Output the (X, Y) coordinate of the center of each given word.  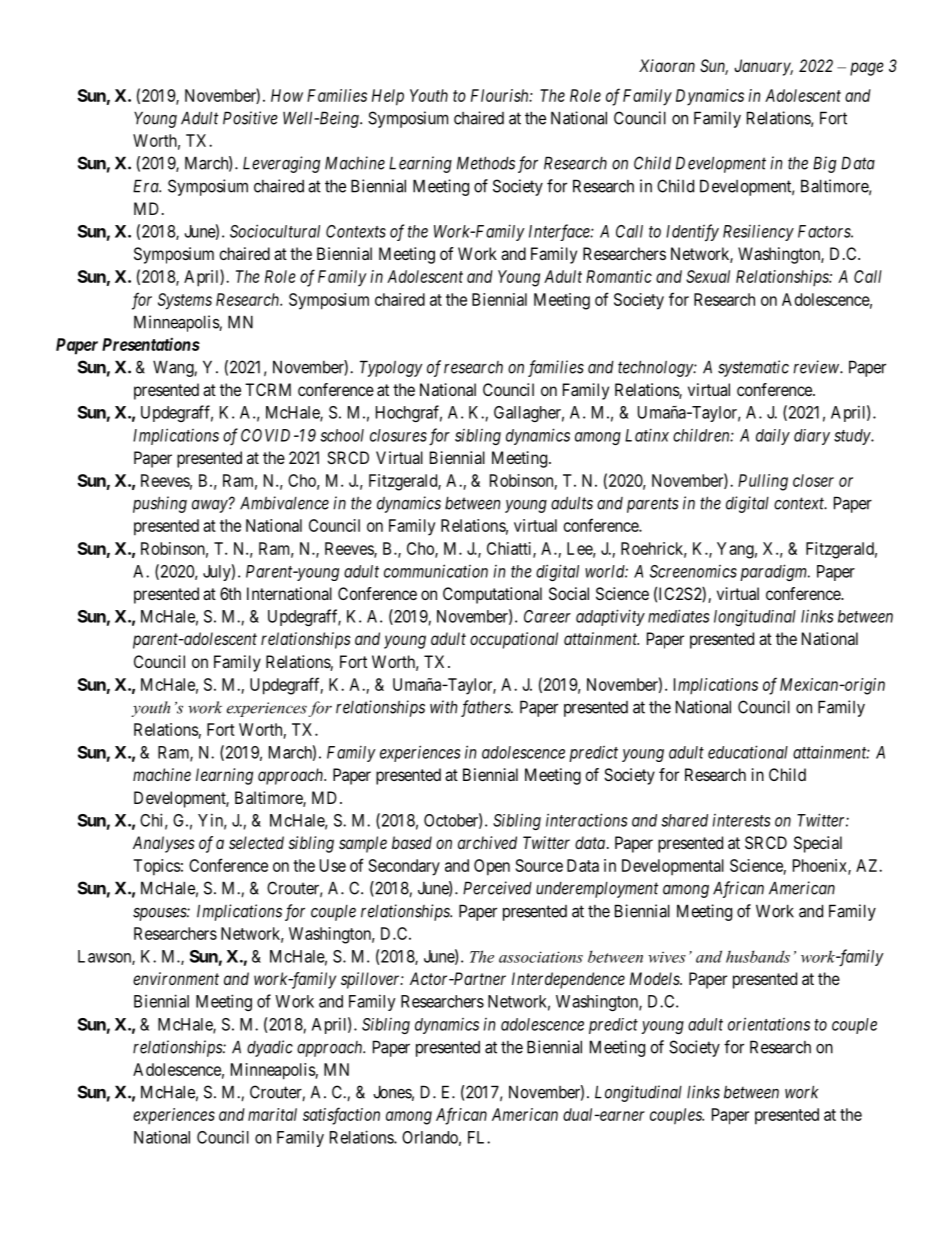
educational (748, 752)
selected (256, 842)
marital (272, 1114)
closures (398, 435)
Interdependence (568, 980)
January (763, 67)
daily (773, 437)
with (443, 707)
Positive (250, 118)
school (342, 435)
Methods (486, 163)
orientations (769, 1024)
